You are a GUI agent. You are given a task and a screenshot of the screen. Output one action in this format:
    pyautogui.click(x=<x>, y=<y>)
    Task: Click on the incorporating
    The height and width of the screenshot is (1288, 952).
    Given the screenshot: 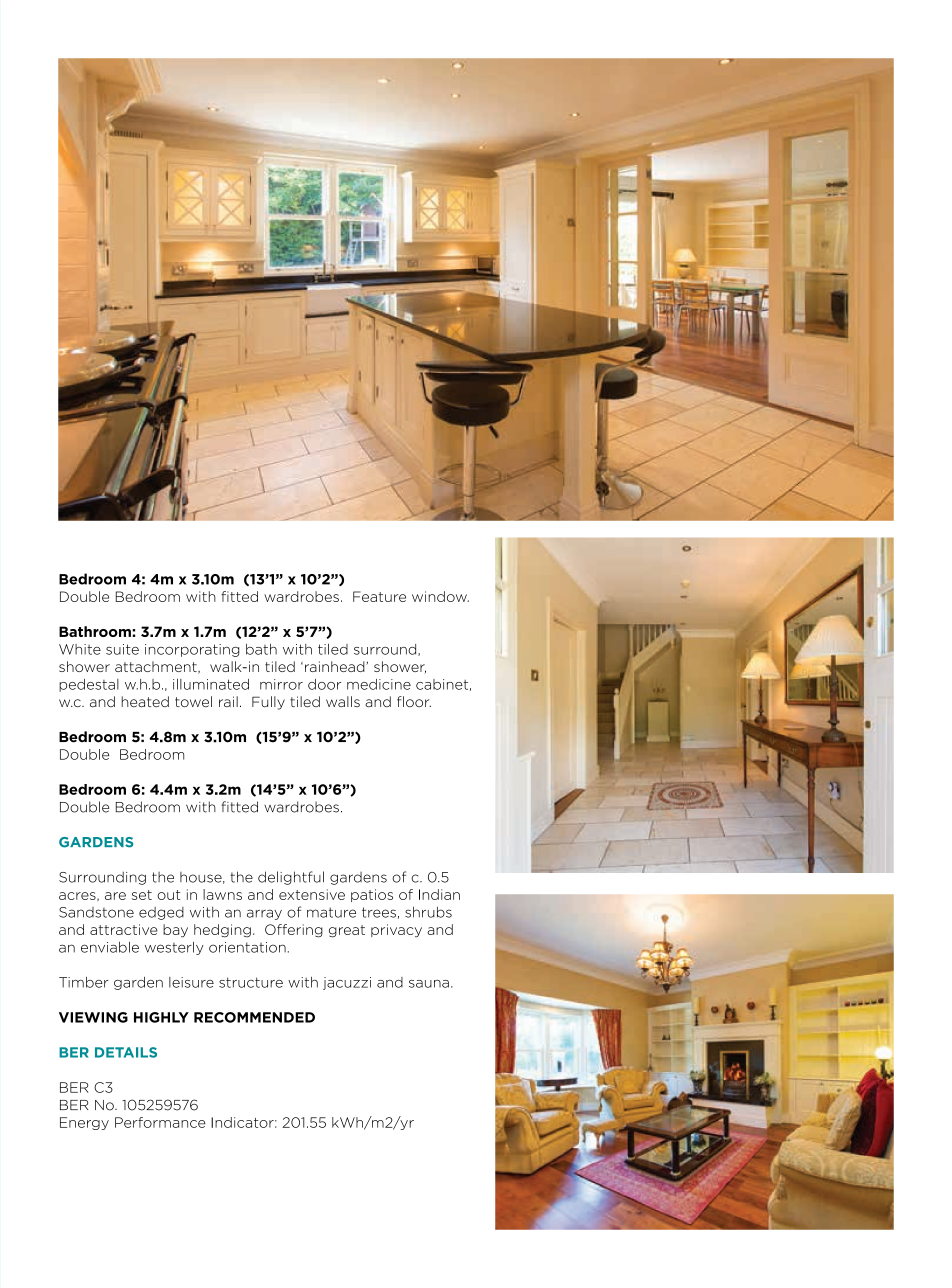 What is the action you would take?
    pyautogui.click(x=192, y=650)
